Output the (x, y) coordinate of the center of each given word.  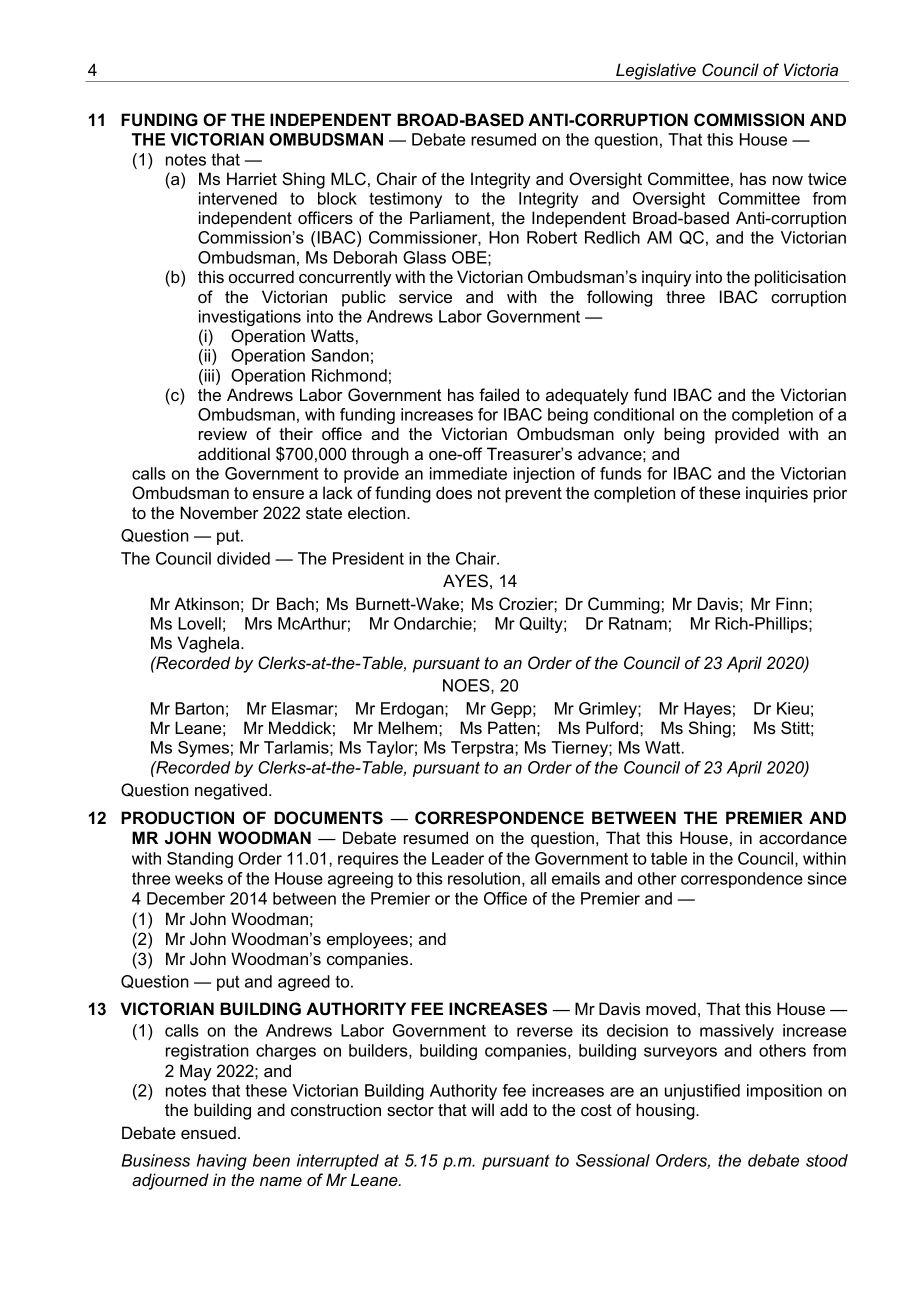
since (827, 878)
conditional (634, 414)
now (788, 180)
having (222, 1162)
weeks (199, 878)
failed (499, 394)
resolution (484, 878)
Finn (793, 603)
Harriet (252, 178)
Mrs (258, 623)
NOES (467, 686)
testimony (405, 200)
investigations (250, 318)
